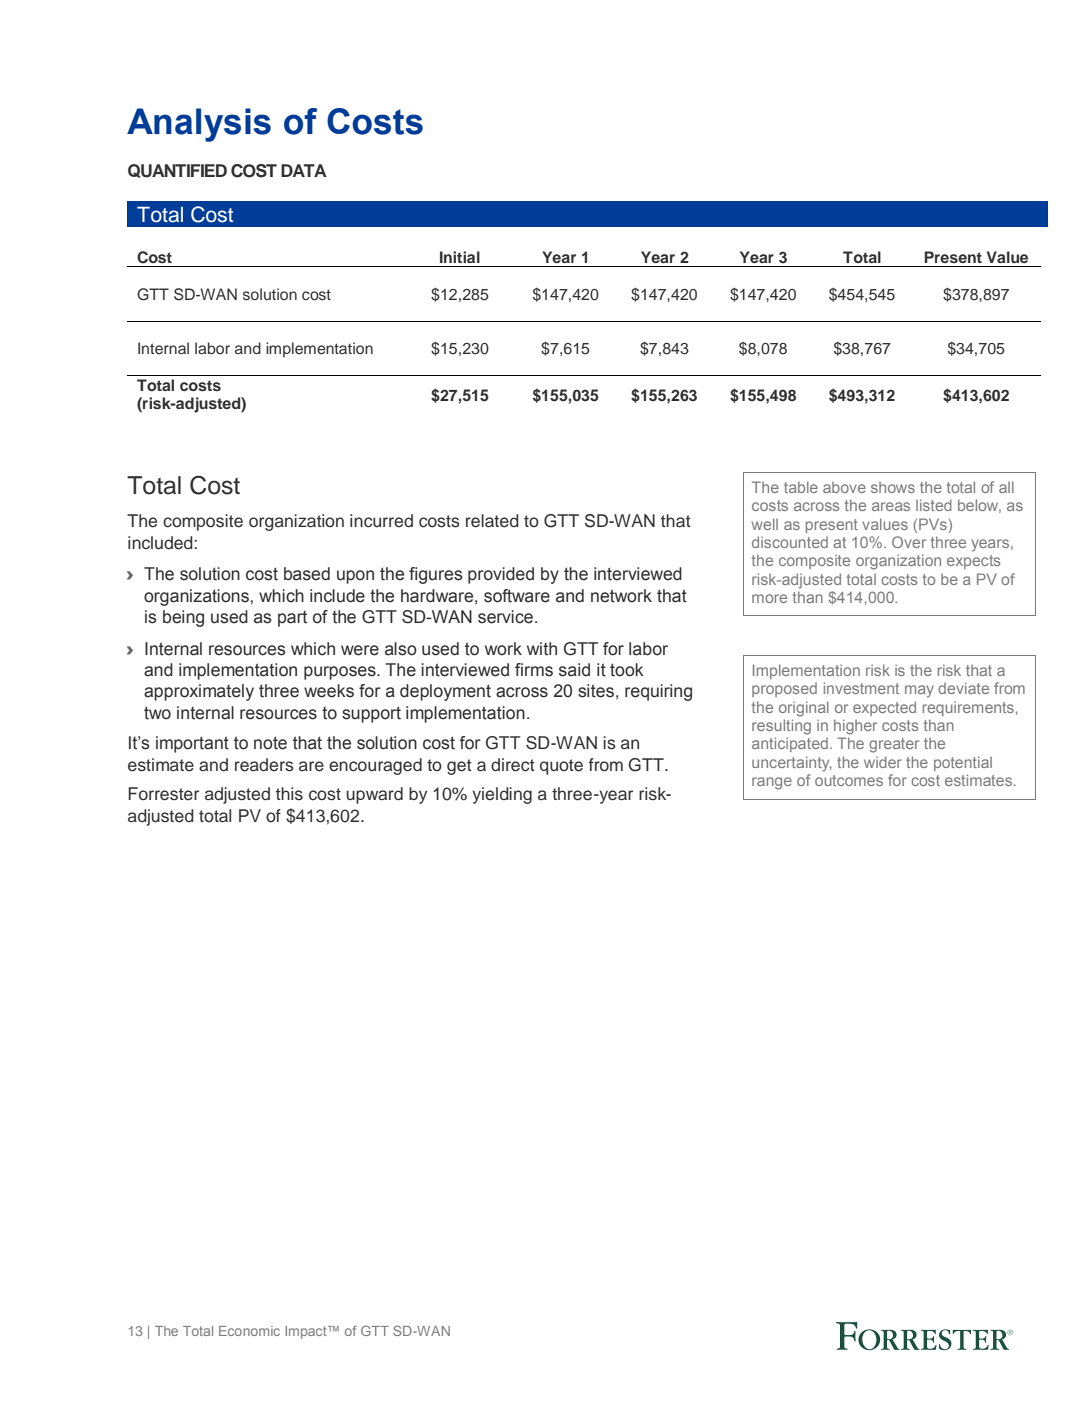  What do you see at coordinates (893, 487) in the screenshot?
I see `shows` at bounding box center [893, 487].
